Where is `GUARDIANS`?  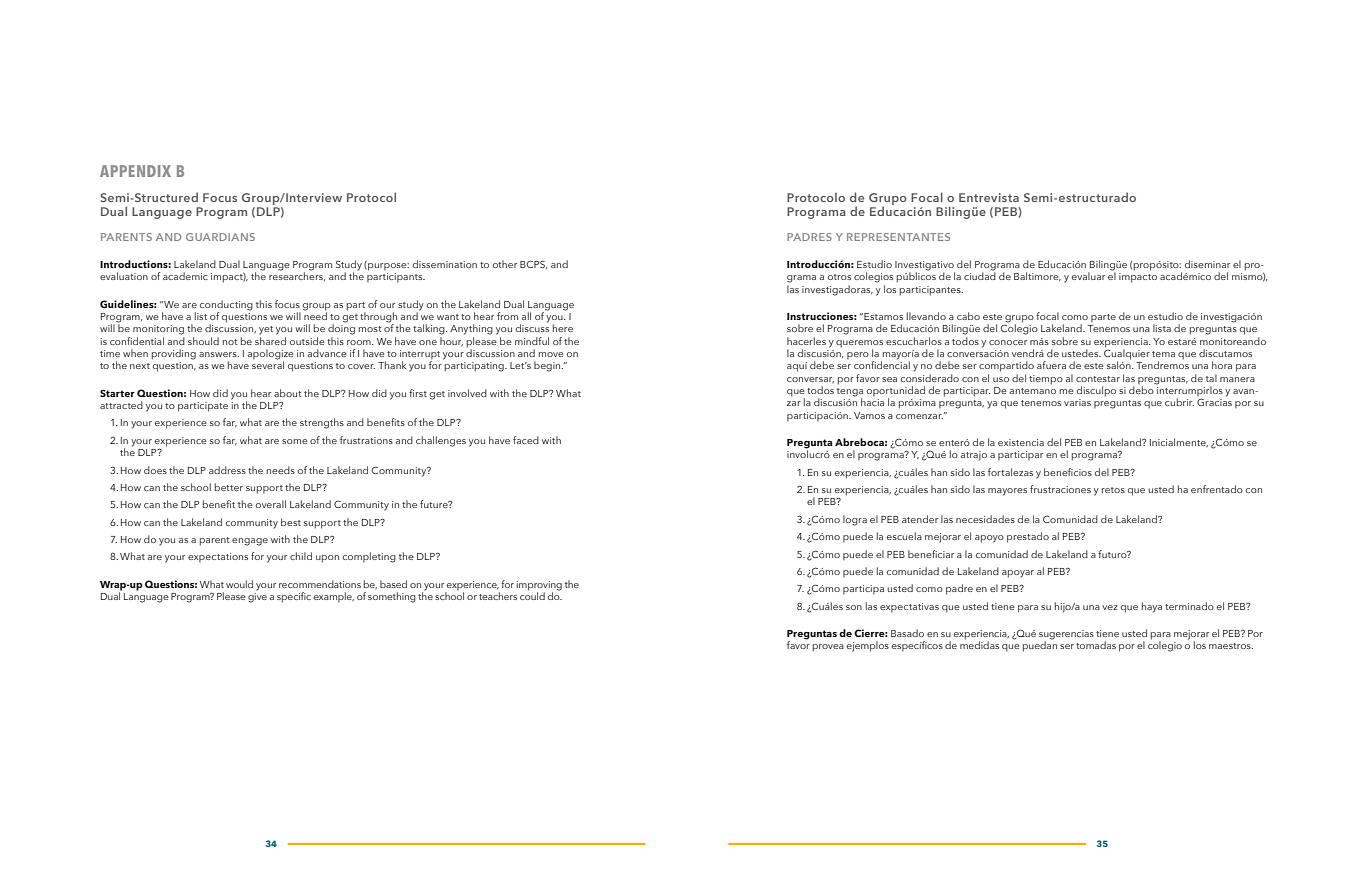 GUARDIANS is located at coordinates (220, 237).
